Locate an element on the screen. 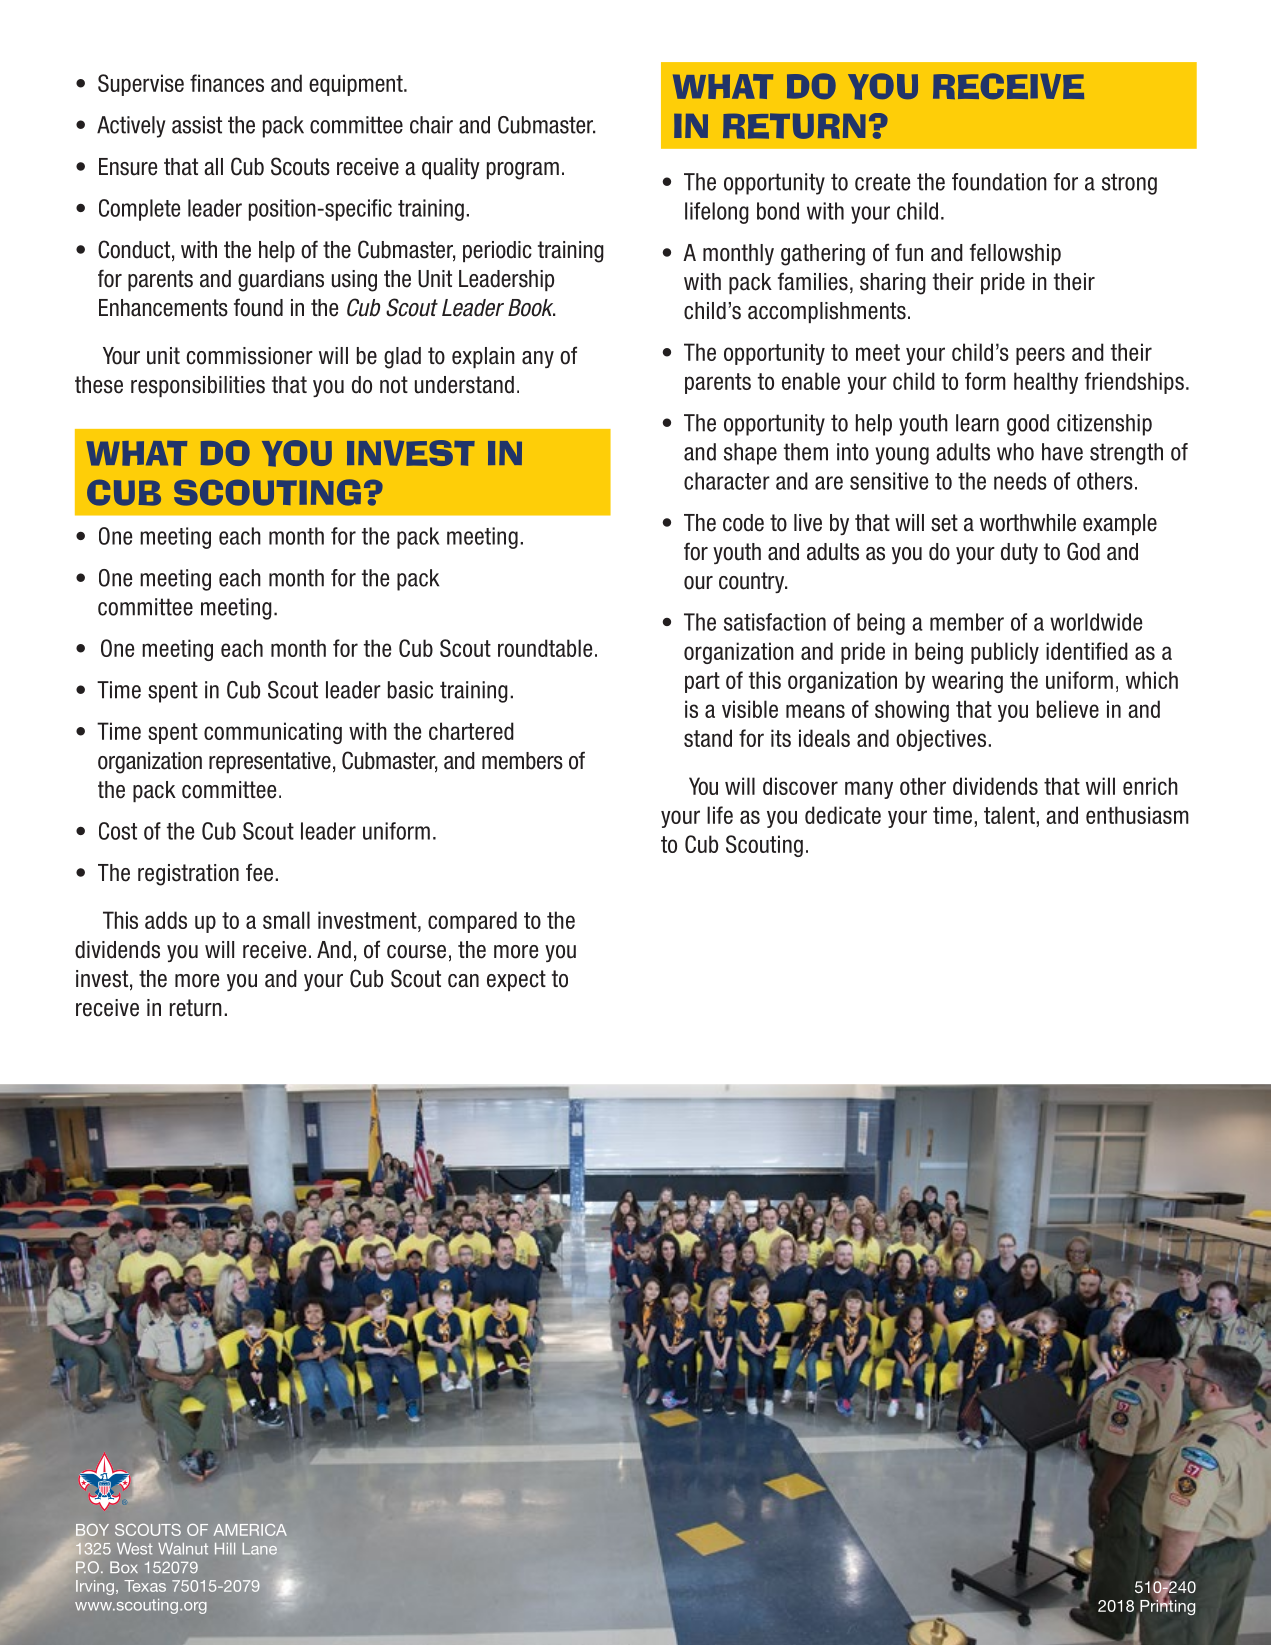 This screenshot has height=1645, width=1271. Hill is located at coordinates (225, 1549).
